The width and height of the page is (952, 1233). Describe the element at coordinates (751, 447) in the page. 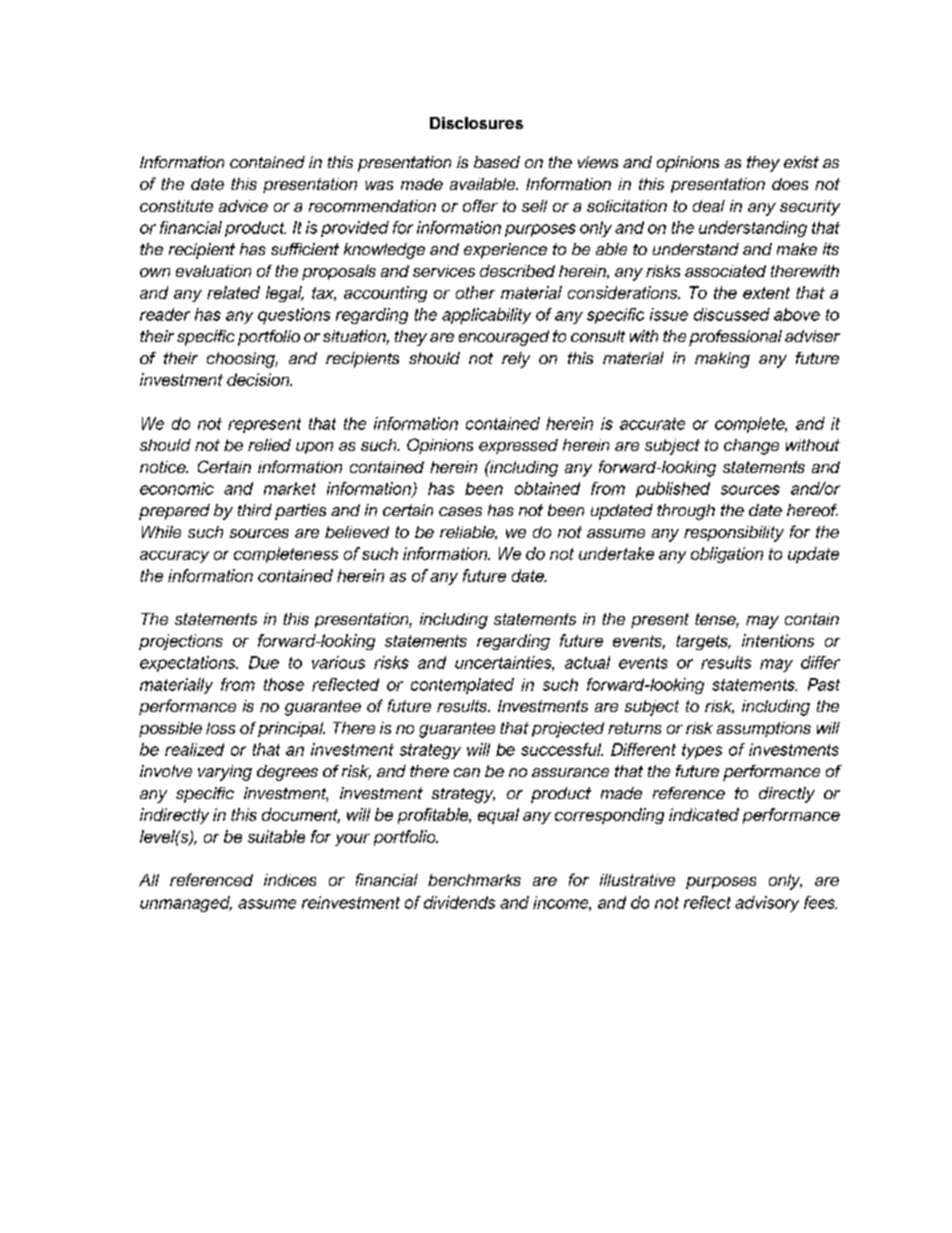

I see `change` at that location.
